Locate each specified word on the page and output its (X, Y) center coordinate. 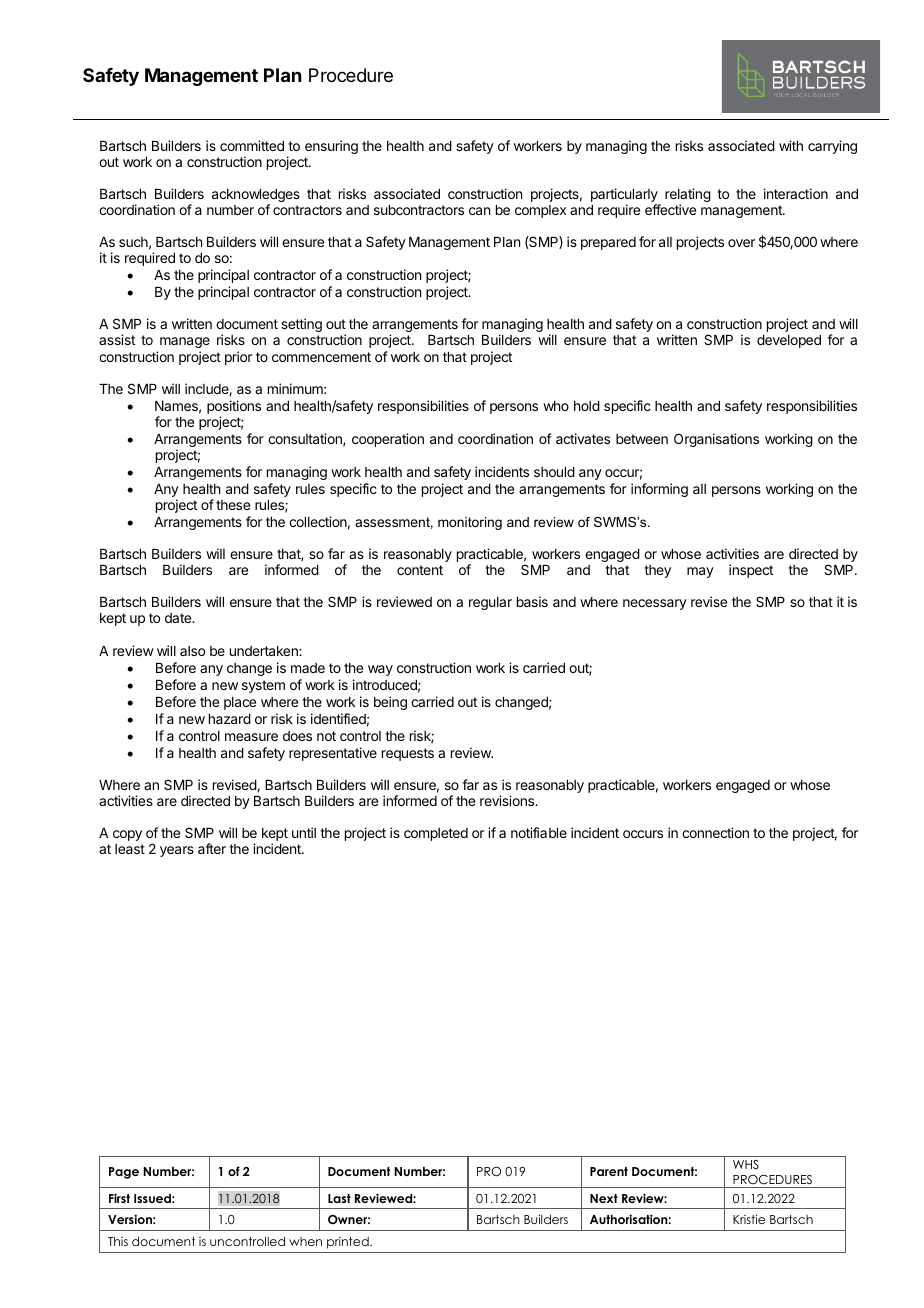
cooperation (388, 440)
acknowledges (256, 197)
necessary (655, 604)
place (240, 703)
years (177, 851)
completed (436, 834)
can (479, 211)
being (390, 703)
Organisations (716, 440)
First (119, 1198)
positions (234, 407)
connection (715, 832)
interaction (796, 193)
